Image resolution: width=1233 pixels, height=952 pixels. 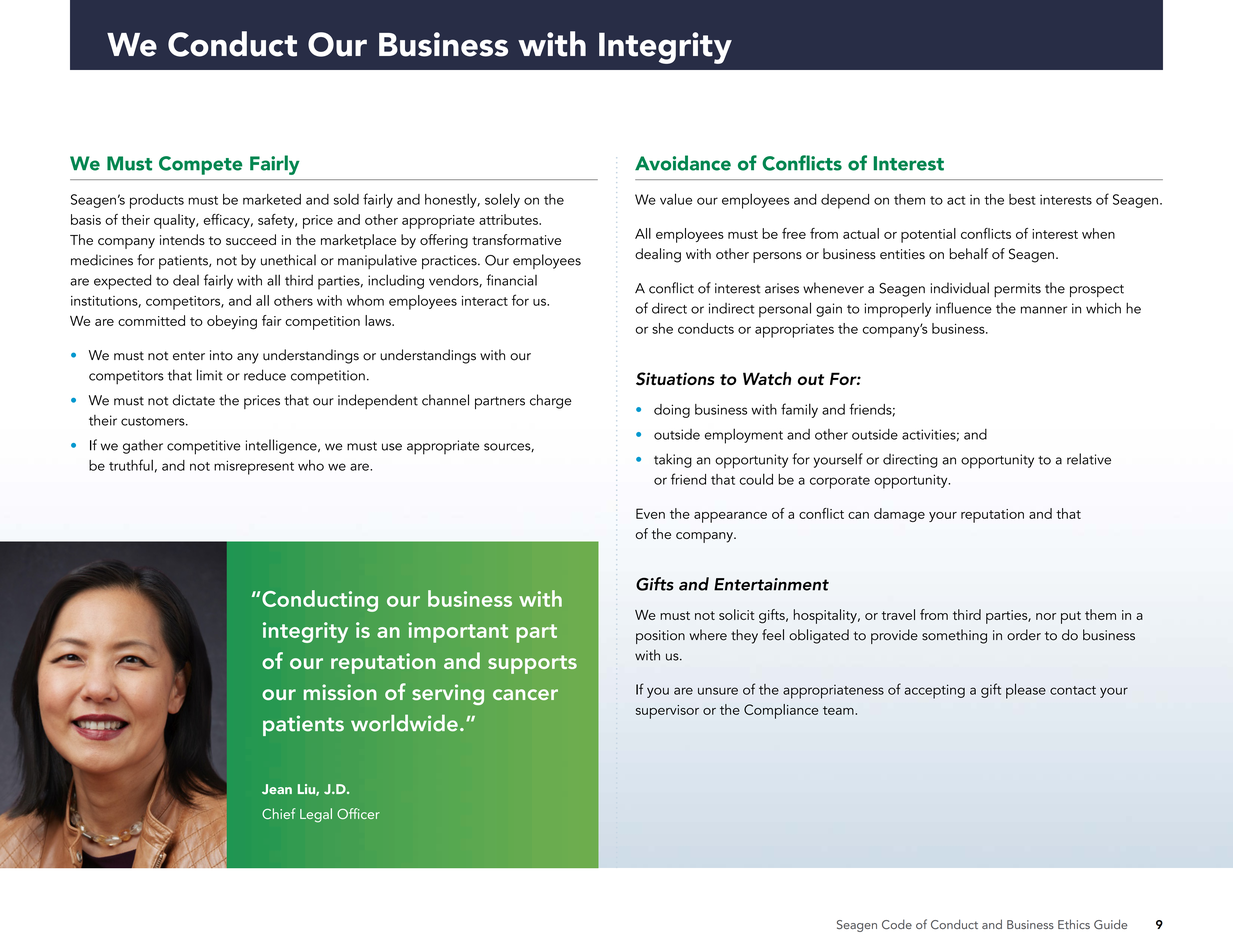 What do you see at coordinates (1022, 199) in the page?
I see `best` at bounding box center [1022, 199].
